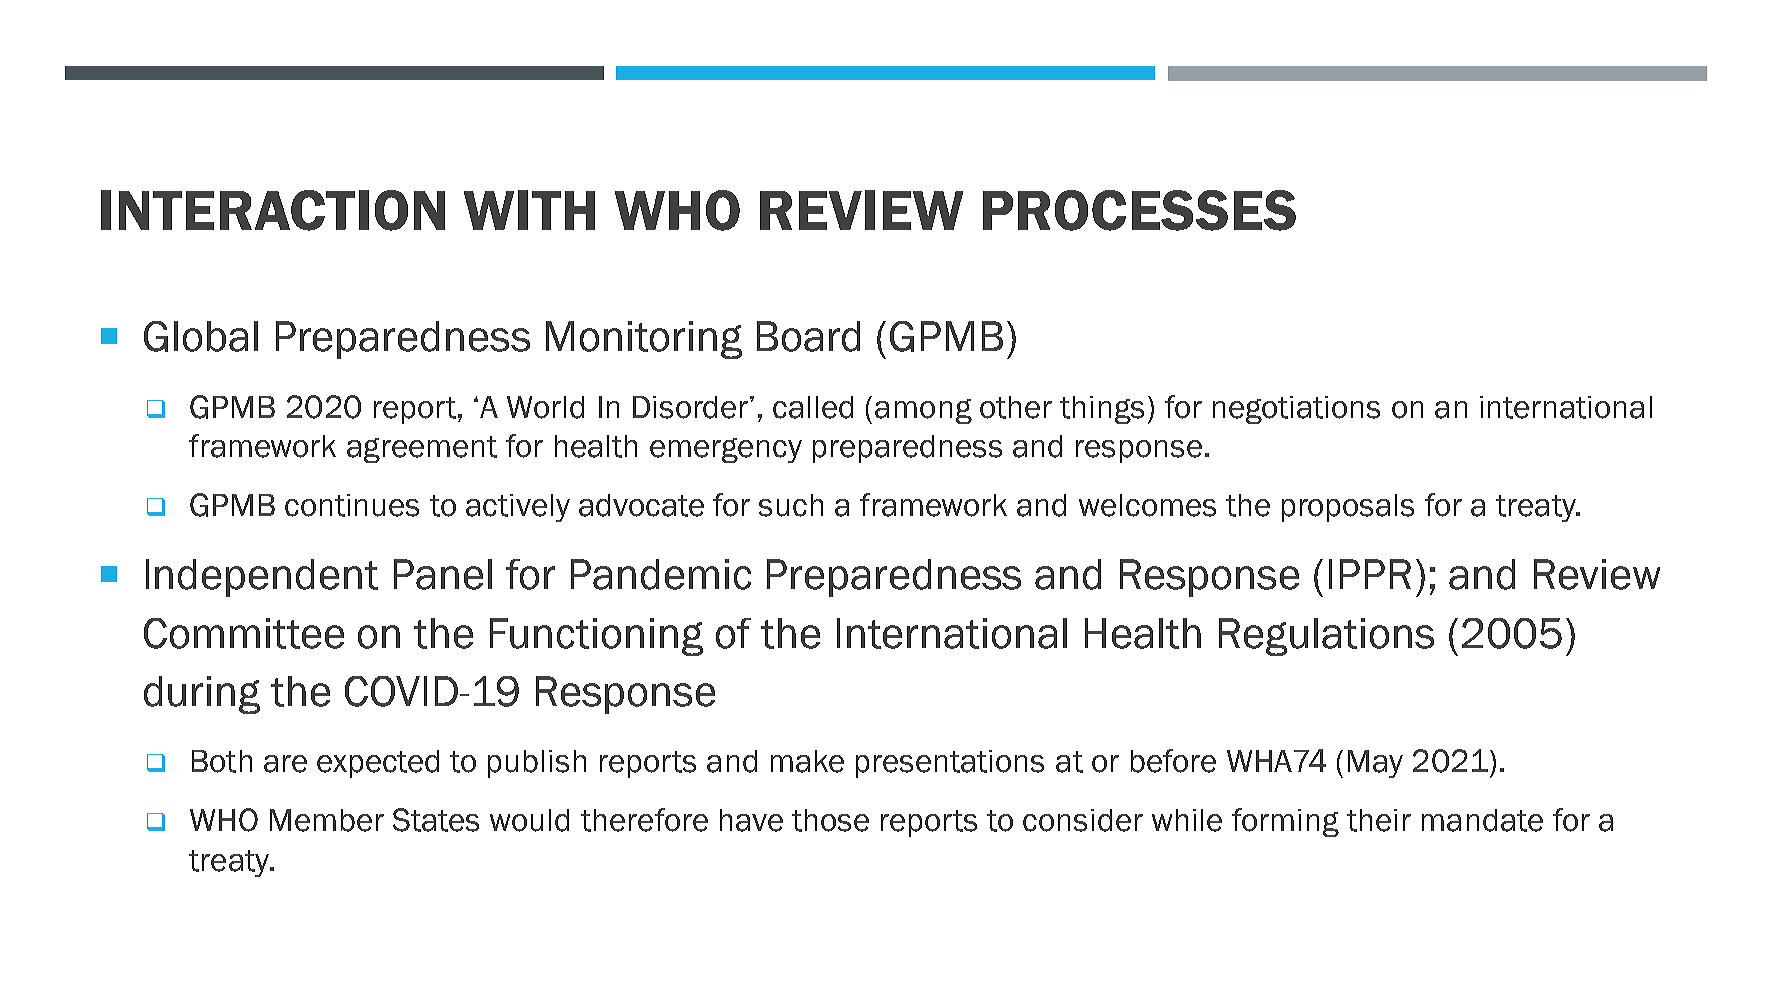 This screenshot has height=997, width=1772. Describe the element at coordinates (273, 210) in the screenshot. I see `INTERACTION` at that location.
